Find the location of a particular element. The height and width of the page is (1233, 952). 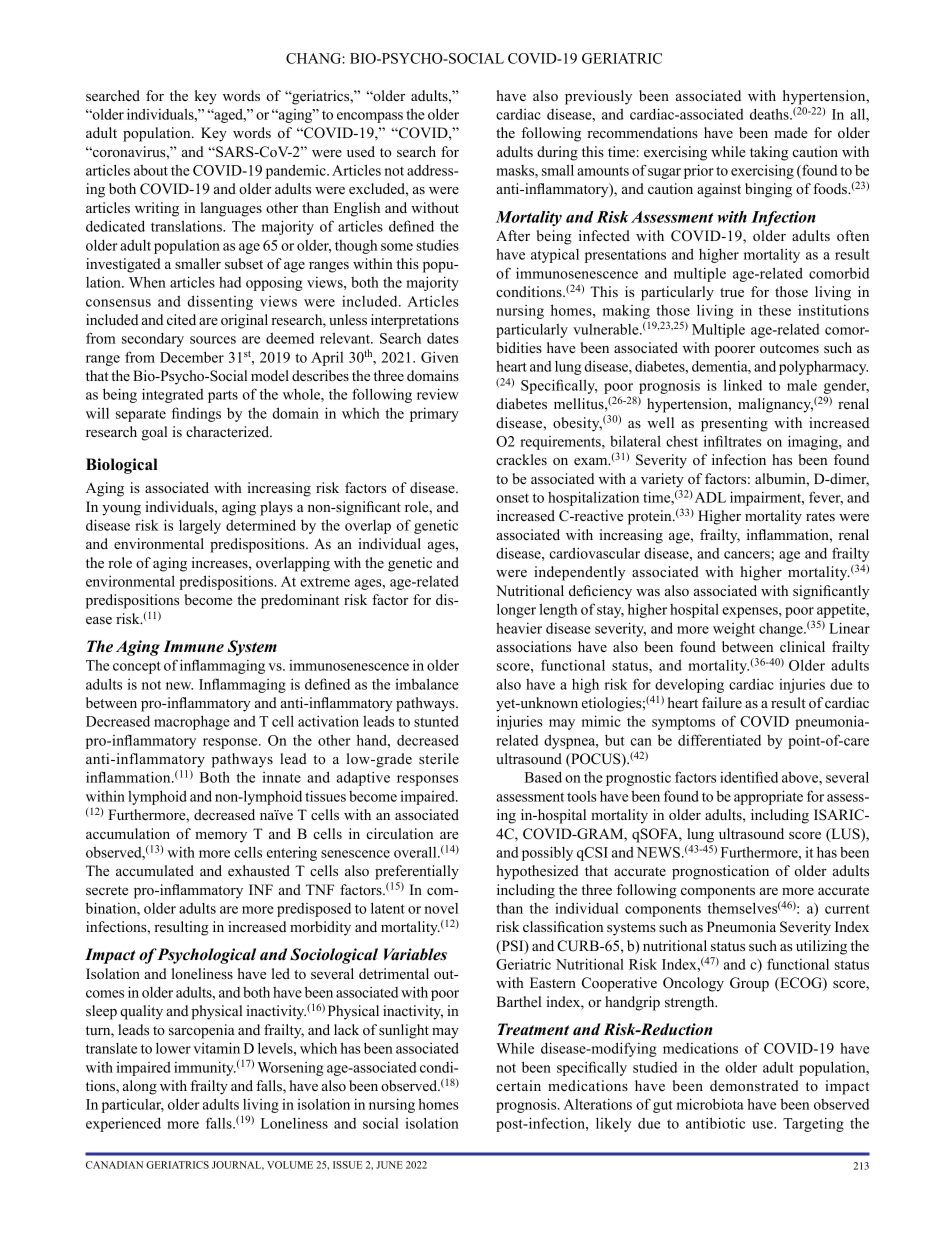

onset is located at coordinates (512, 498).
